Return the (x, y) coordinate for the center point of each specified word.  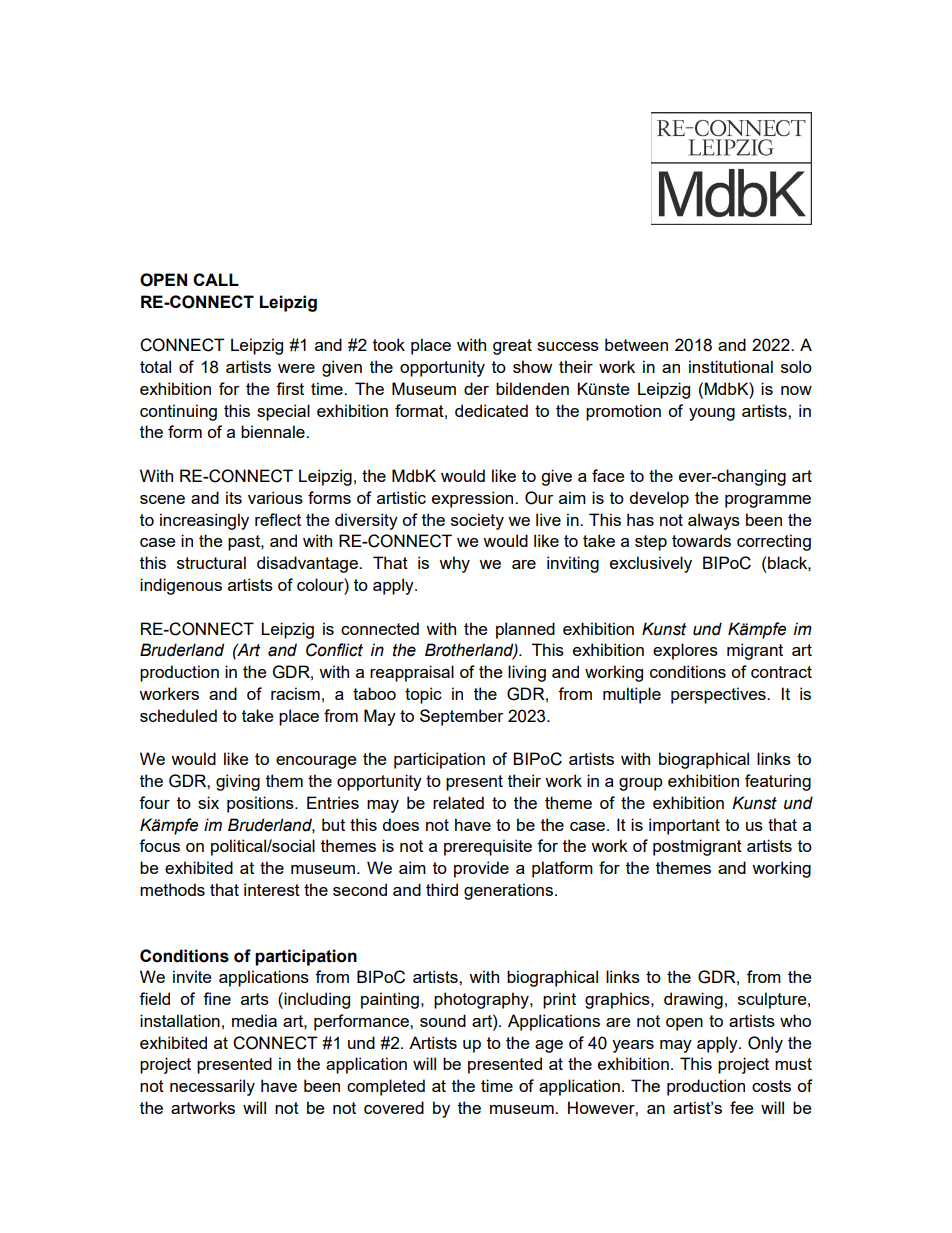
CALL (216, 279)
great (512, 347)
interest (272, 889)
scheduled (178, 715)
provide (481, 869)
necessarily (212, 1087)
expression (474, 499)
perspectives (719, 695)
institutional (731, 366)
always (714, 521)
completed (386, 1087)
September (461, 717)
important (684, 826)
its (234, 497)
